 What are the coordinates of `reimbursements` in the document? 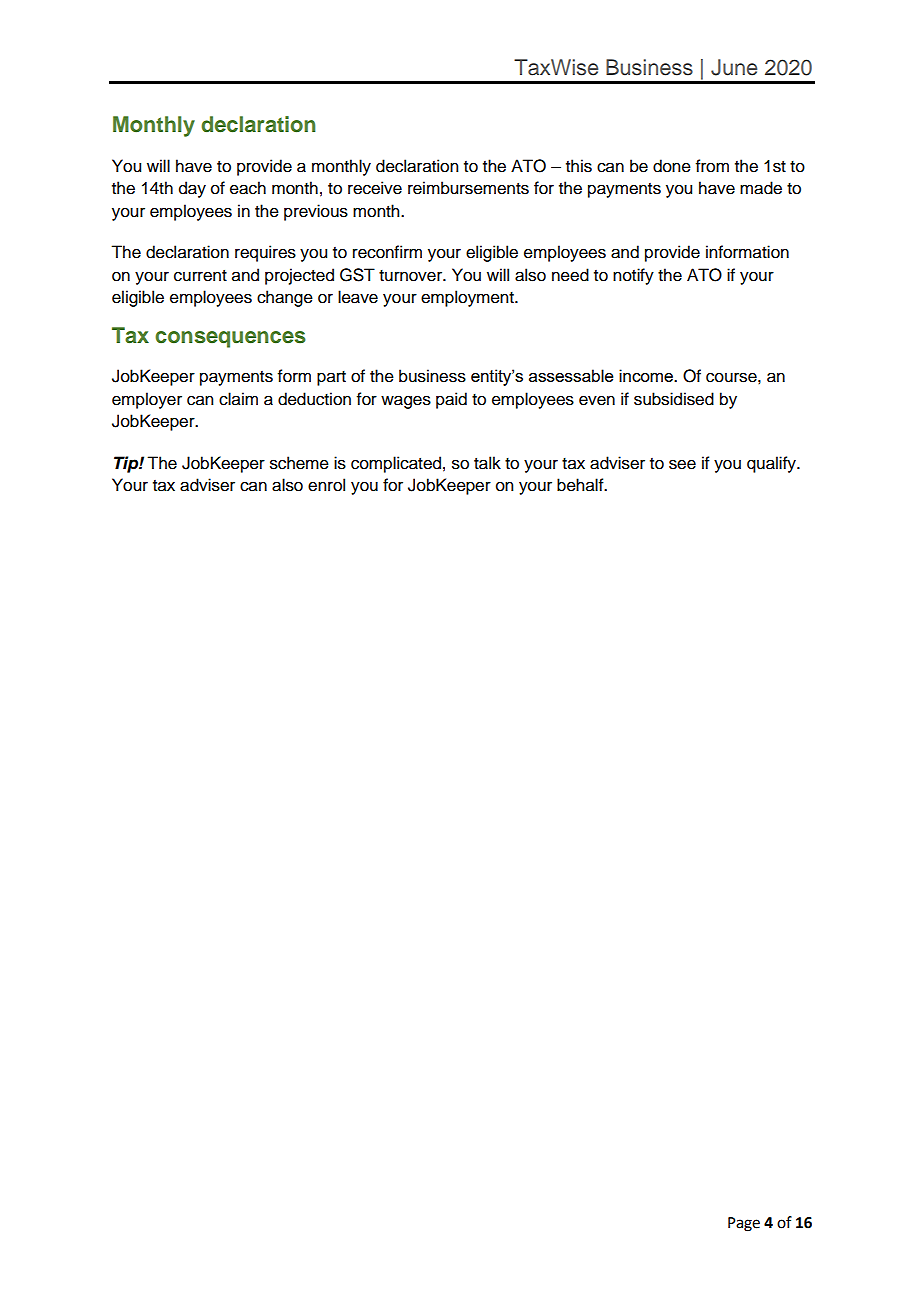 It's located at (468, 188).
